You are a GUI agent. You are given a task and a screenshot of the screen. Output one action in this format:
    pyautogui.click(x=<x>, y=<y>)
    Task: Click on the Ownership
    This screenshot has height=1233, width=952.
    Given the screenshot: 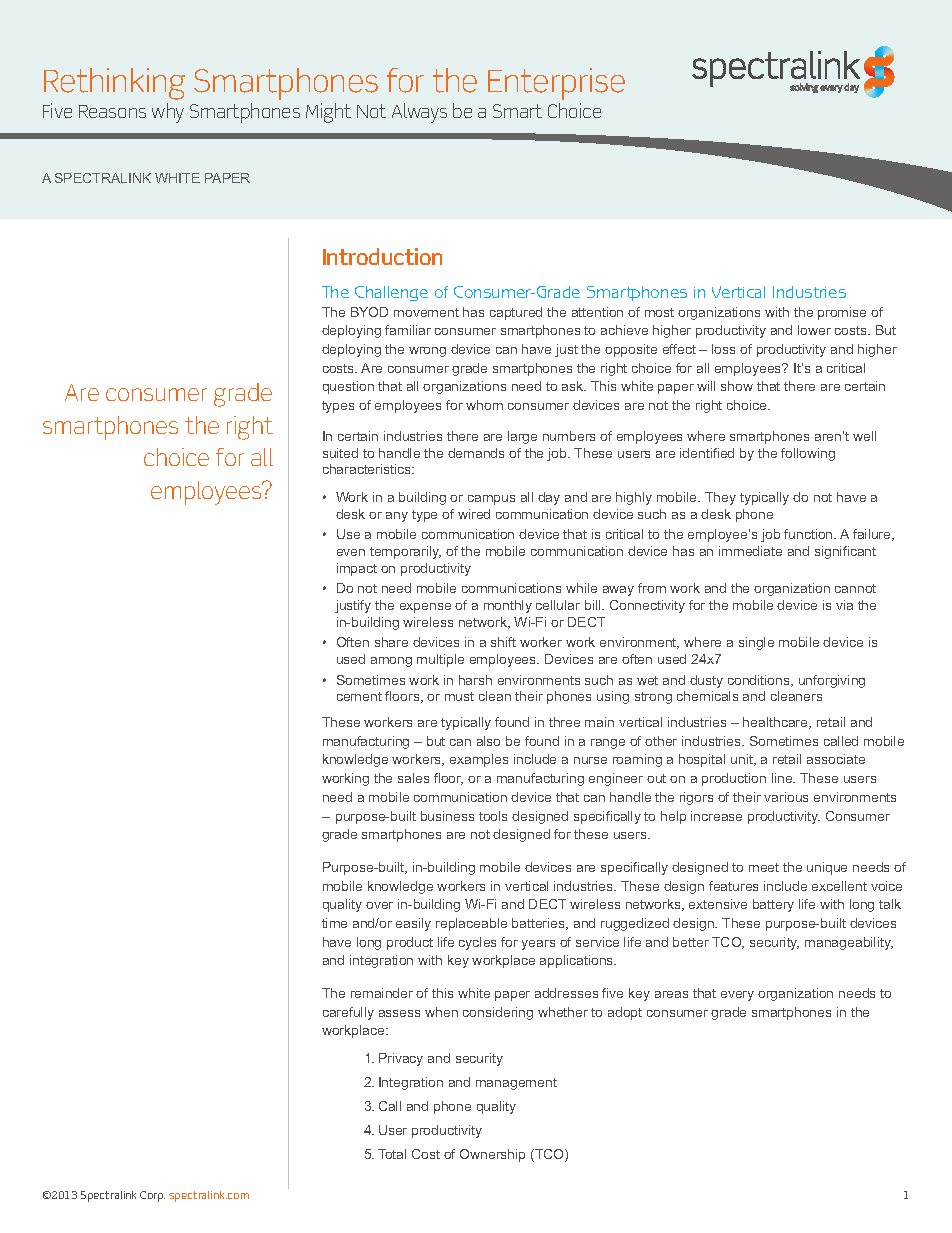 What is the action you would take?
    pyautogui.click(x=492, y=1155)
